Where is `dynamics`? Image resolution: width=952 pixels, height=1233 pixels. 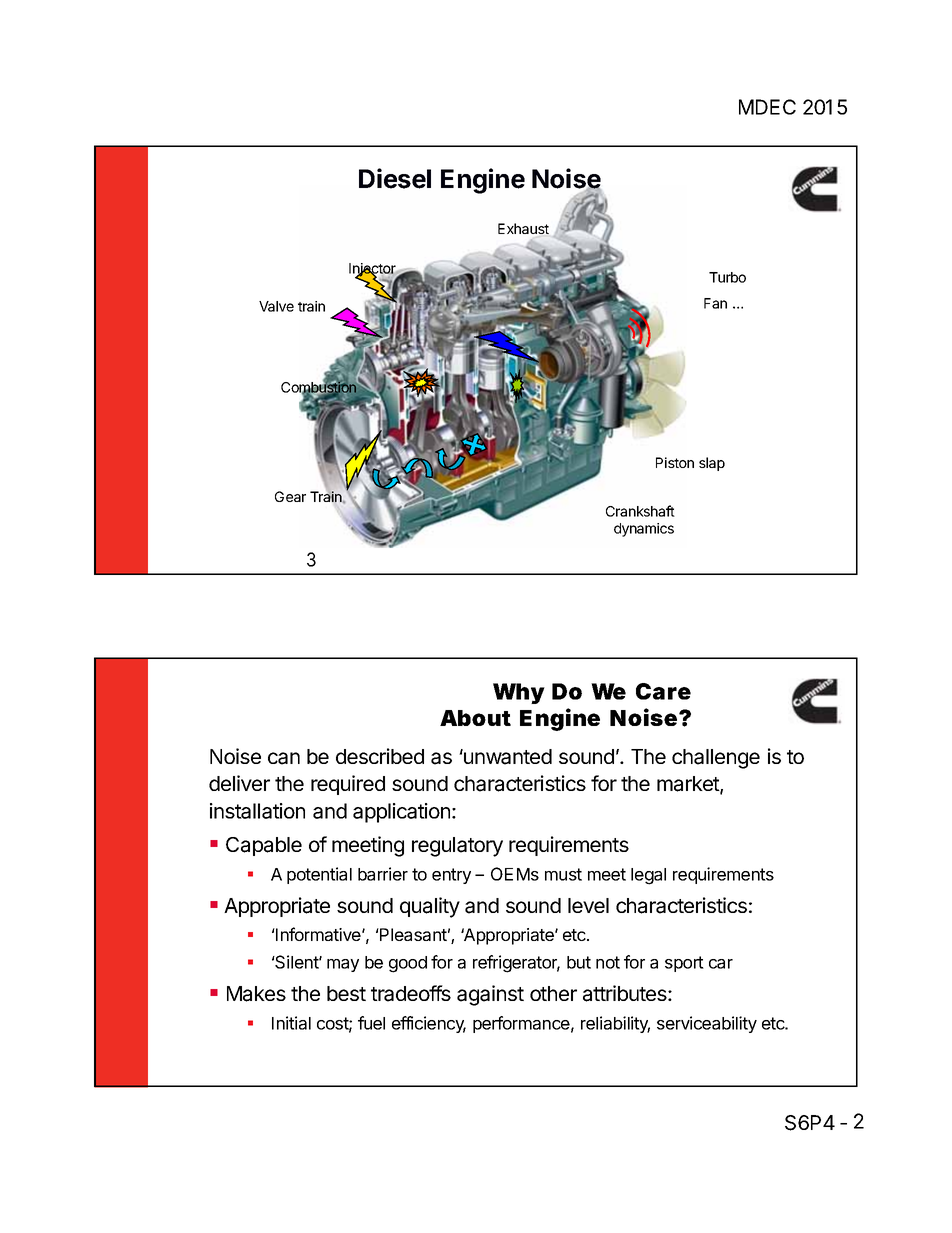 dynamics is located at coordinates (644, 530).
